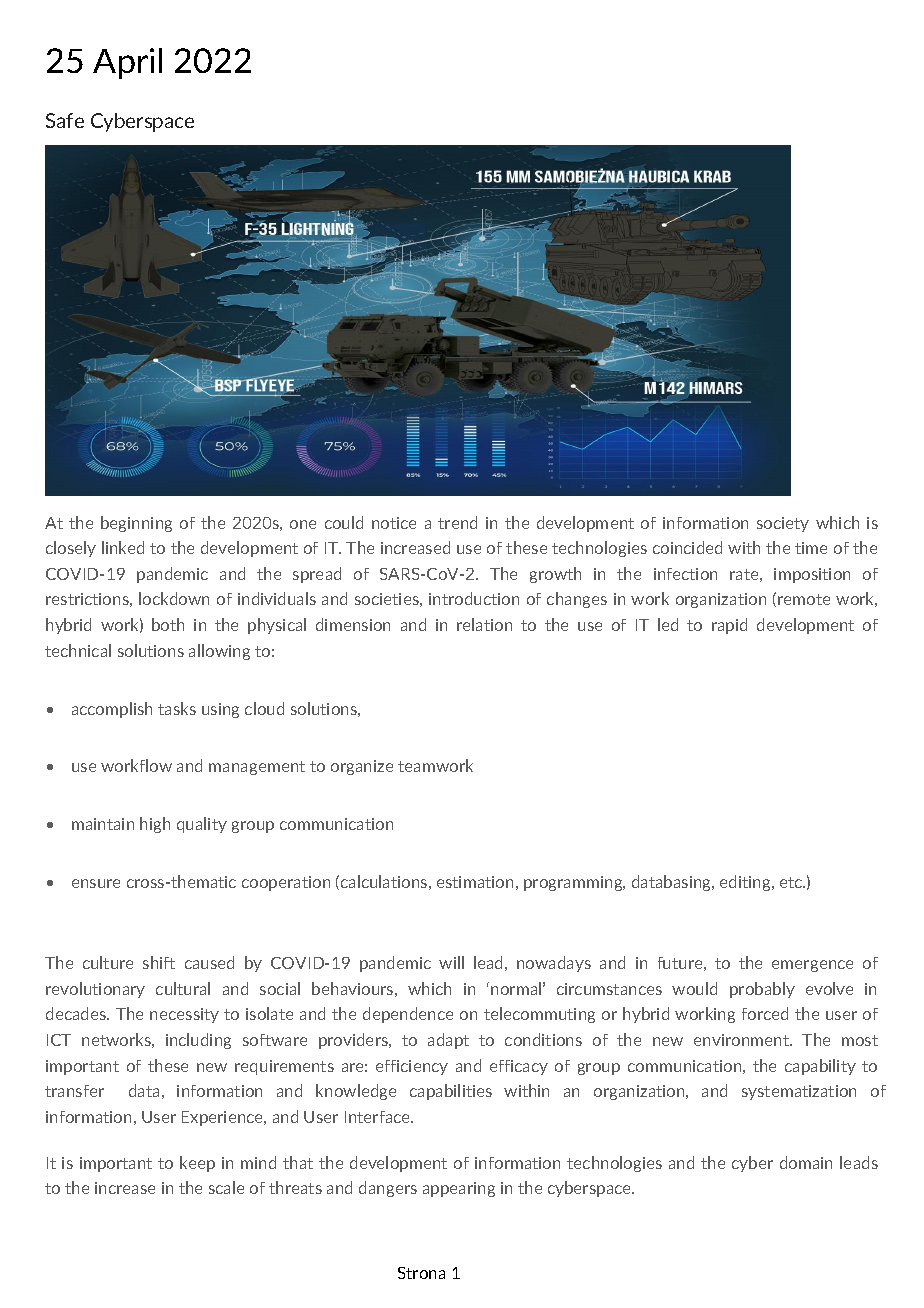 The width and height of the screenshot is (924, 1308). I want to click on will, so click(451, 962).
